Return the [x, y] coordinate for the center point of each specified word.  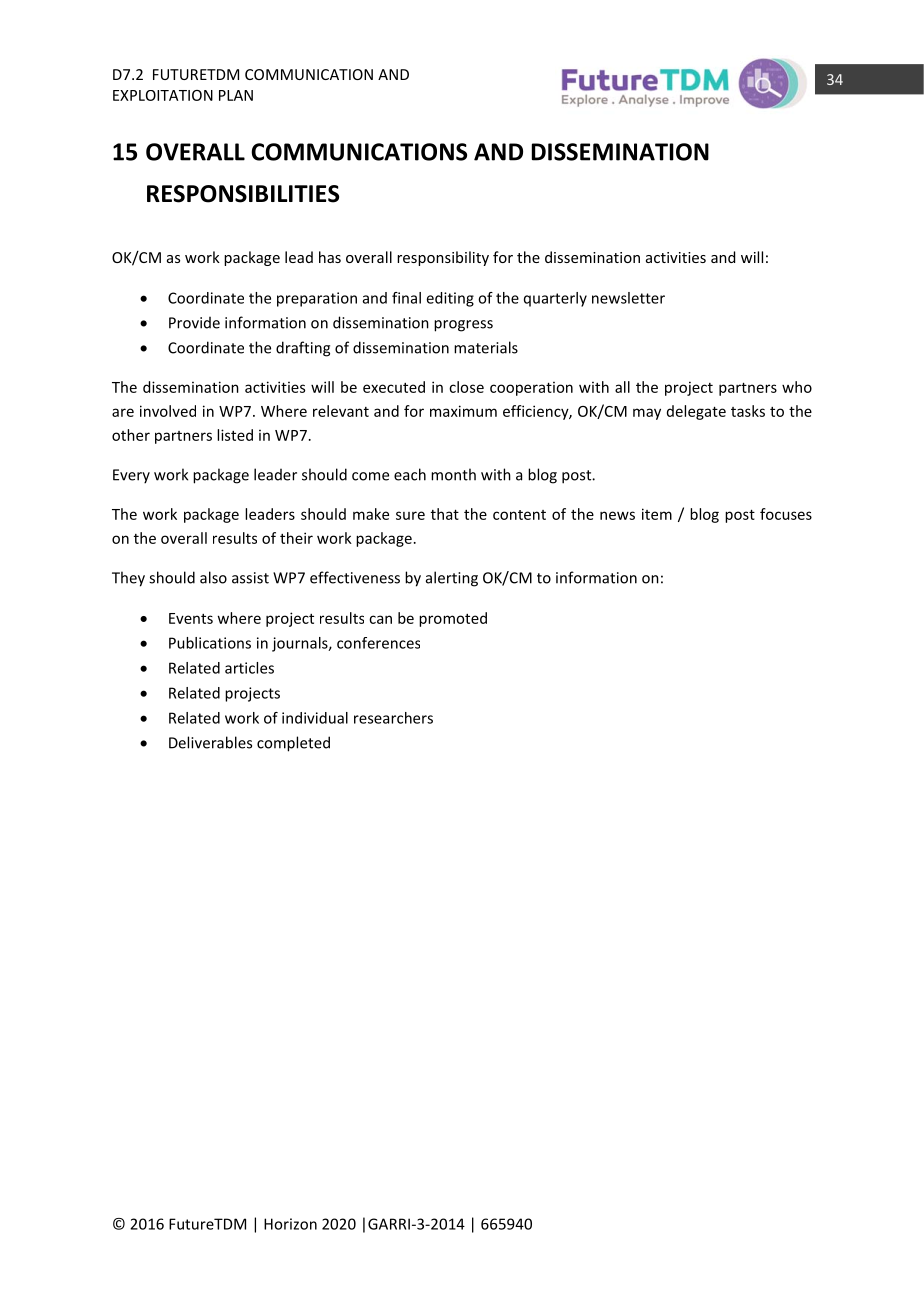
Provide [194, 323]
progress [463, 326]
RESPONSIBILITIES [243, 194]
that [445, 514]
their [296, 538]
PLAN [236, 95]
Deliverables [210, 742]
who [797, 387]
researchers [393, 718]
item [657, 514]
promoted [453, 619]
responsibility [443, 258]
